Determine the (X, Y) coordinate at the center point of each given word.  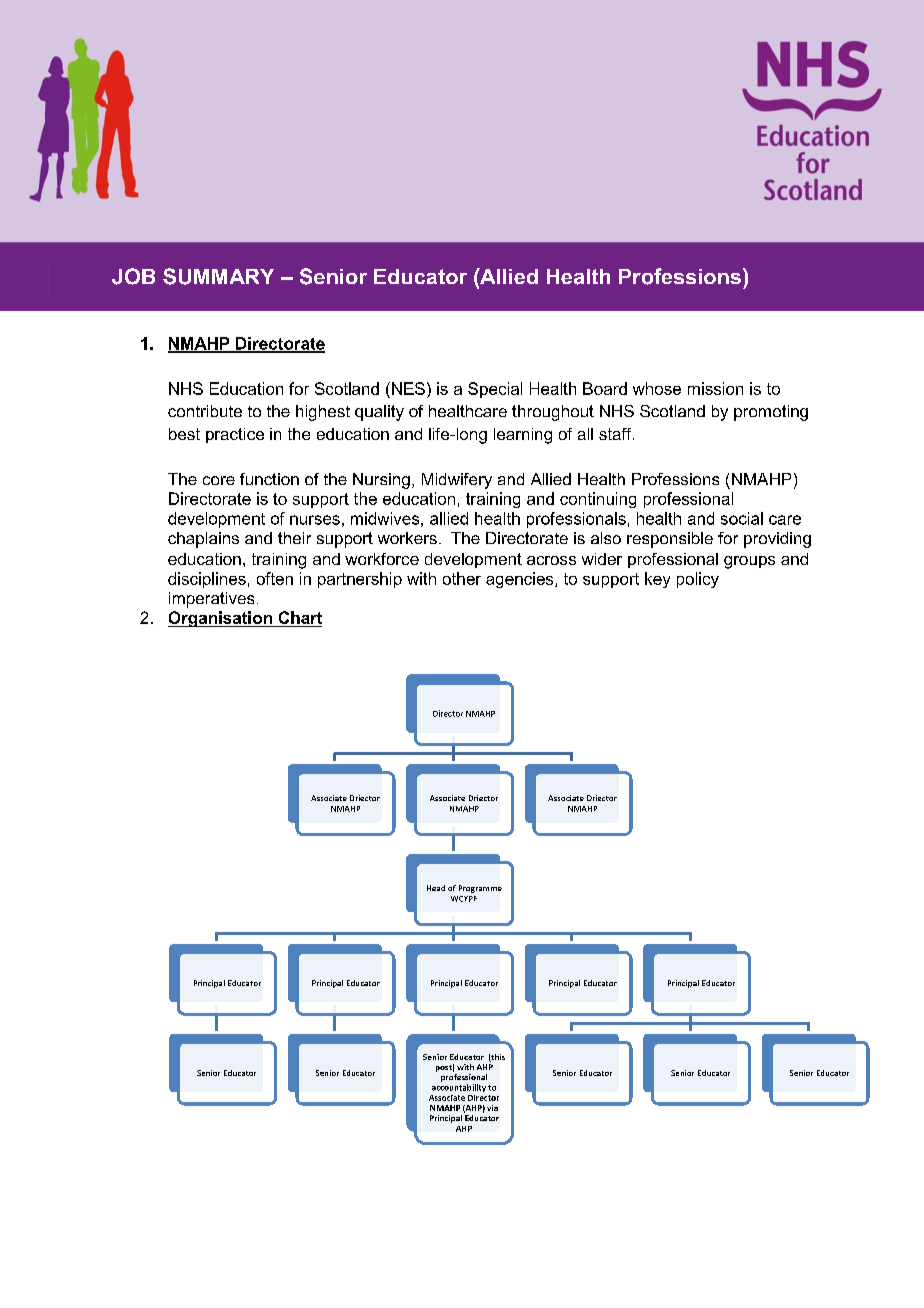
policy (698, 580)
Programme (480, 889)
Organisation (221, 619)
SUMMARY (218, 276)
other (462, 578)
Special (495, 390)
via (492, 1108)
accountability (459, 1088)
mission (715, 388)
